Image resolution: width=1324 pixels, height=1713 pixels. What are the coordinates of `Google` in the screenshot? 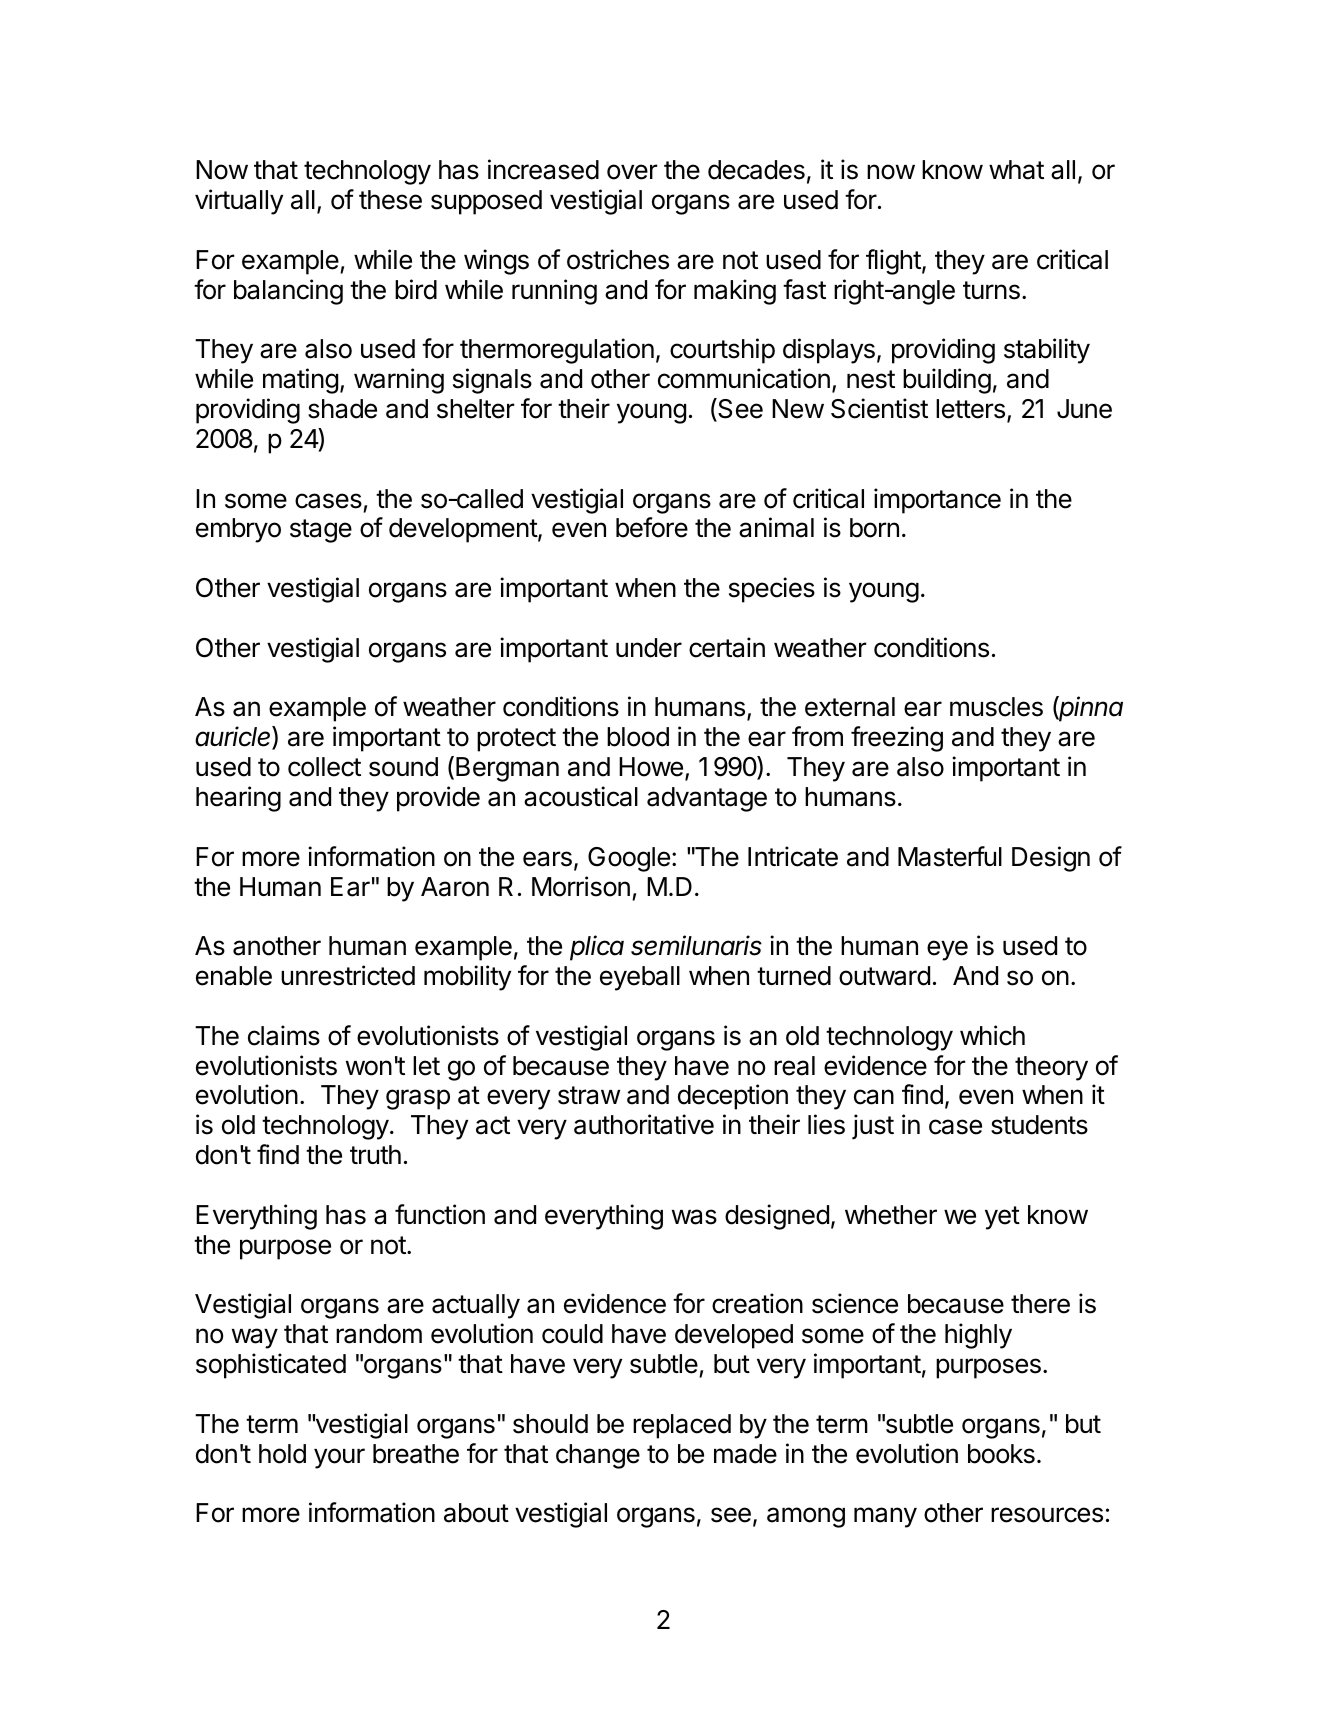 It's located at (629, 859).
